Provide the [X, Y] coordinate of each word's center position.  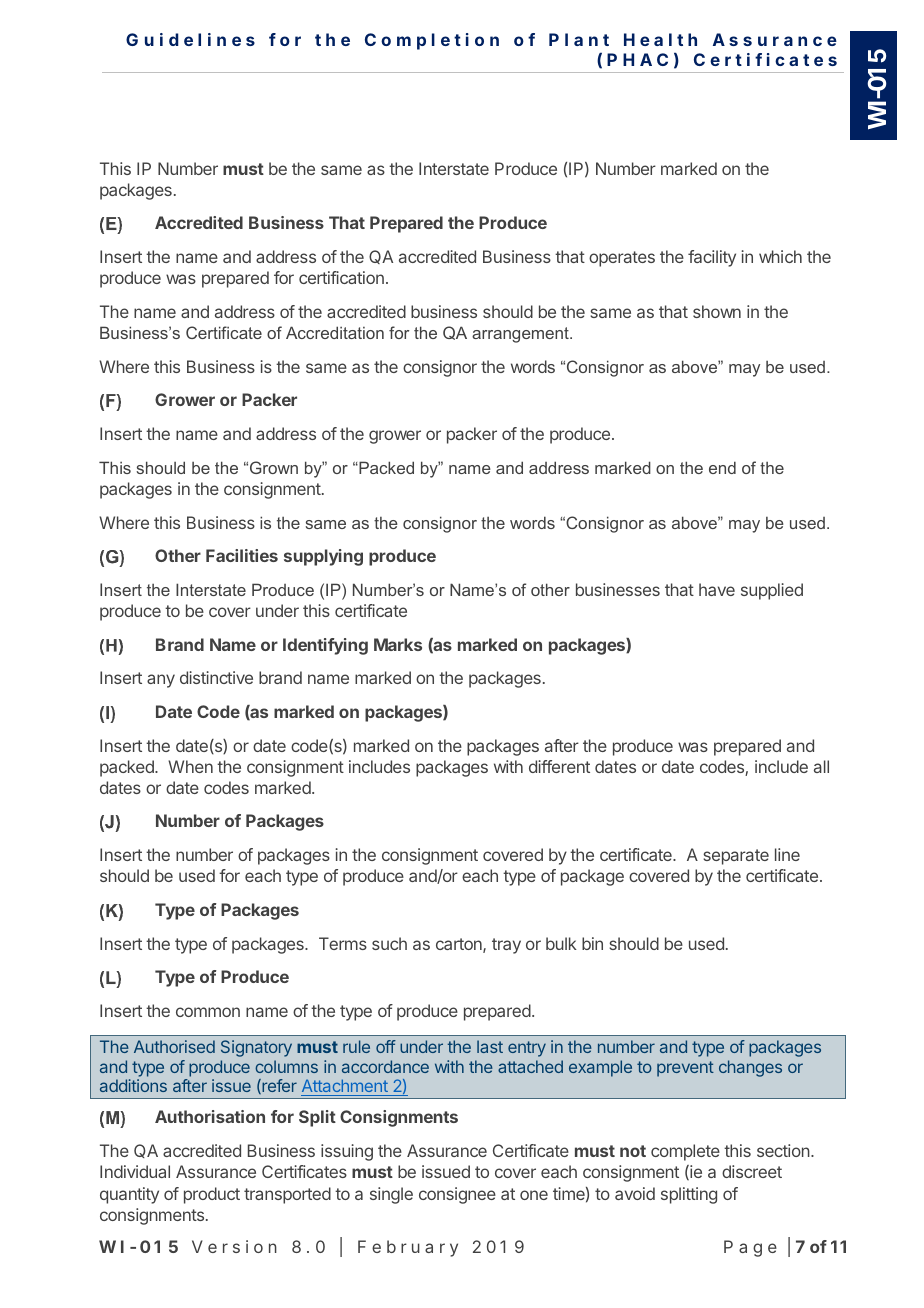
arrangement [521, 335]
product [212, 1195]
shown [717, 311]
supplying [323, 557]
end [722, 467]
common [208, 1012]
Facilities [242, 555]
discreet [752, 1171]
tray [506, 946]
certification [341, 277]
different [559, 766]
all [821, 766]
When [190, 766]
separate [736, 857]
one [534, 1195]
